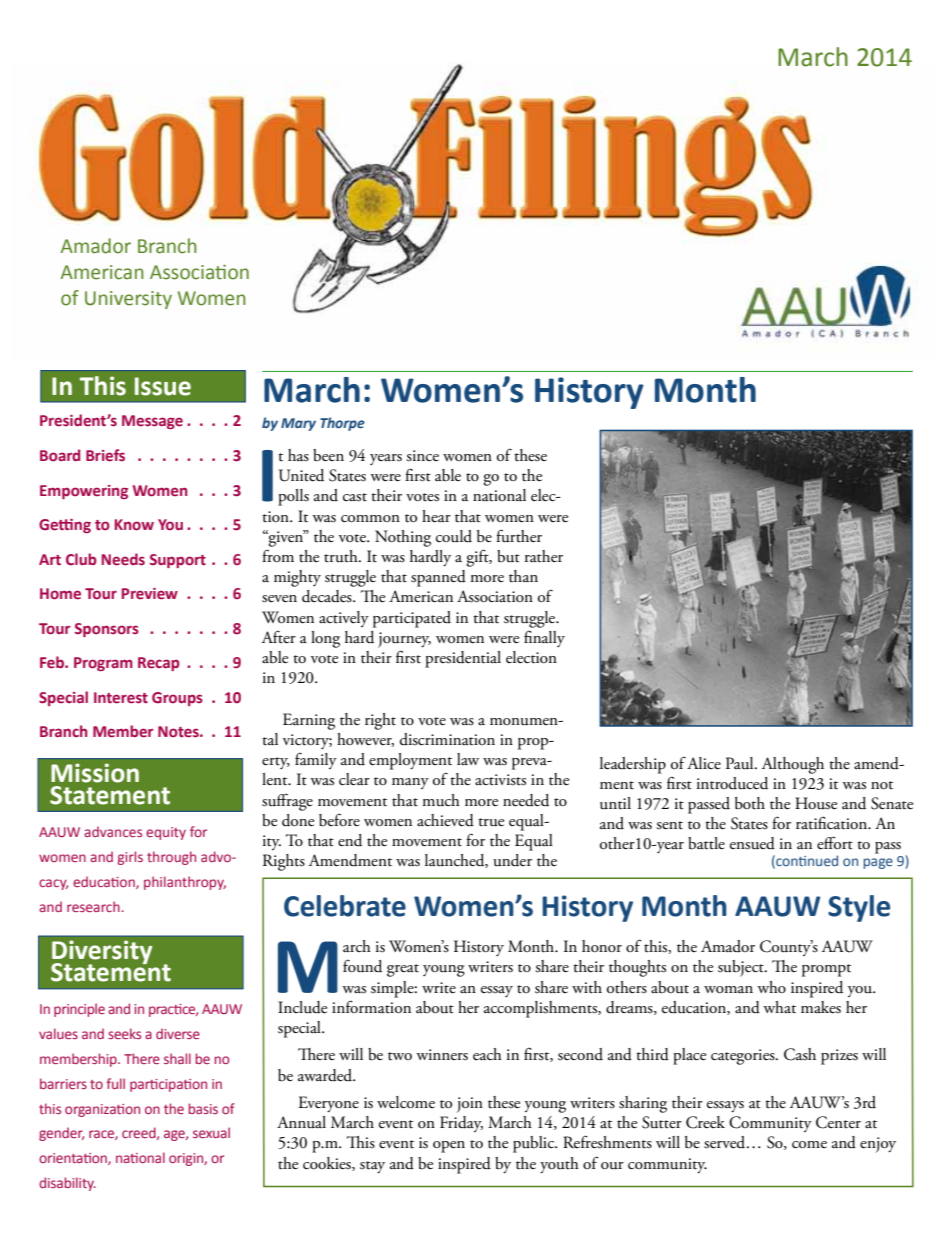 Image resolution: width=952 pixels, height=1233 pixels. I want to click on sexual, so click(211, 1132).
